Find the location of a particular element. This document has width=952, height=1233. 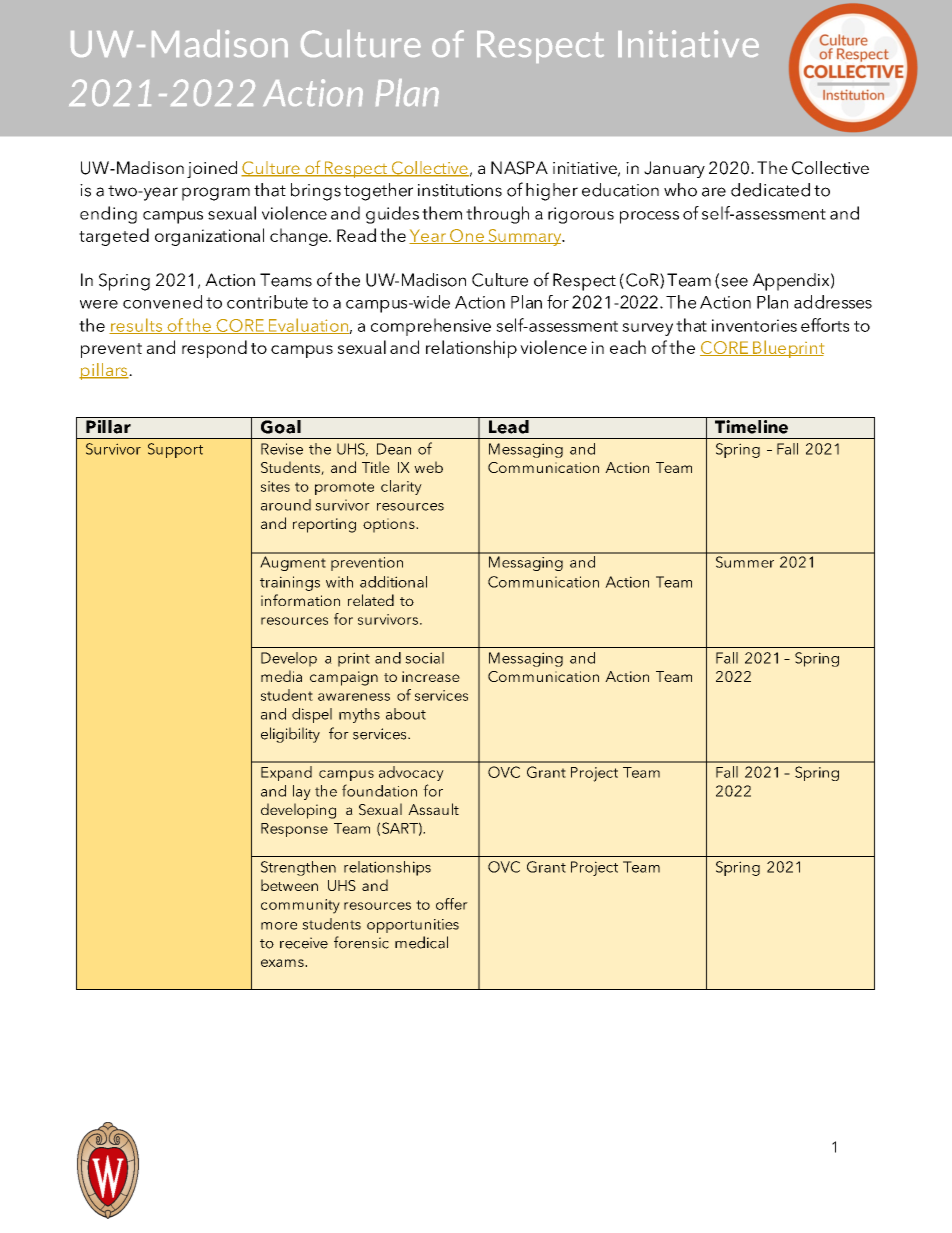

program is located at coordinates (216, 194).
